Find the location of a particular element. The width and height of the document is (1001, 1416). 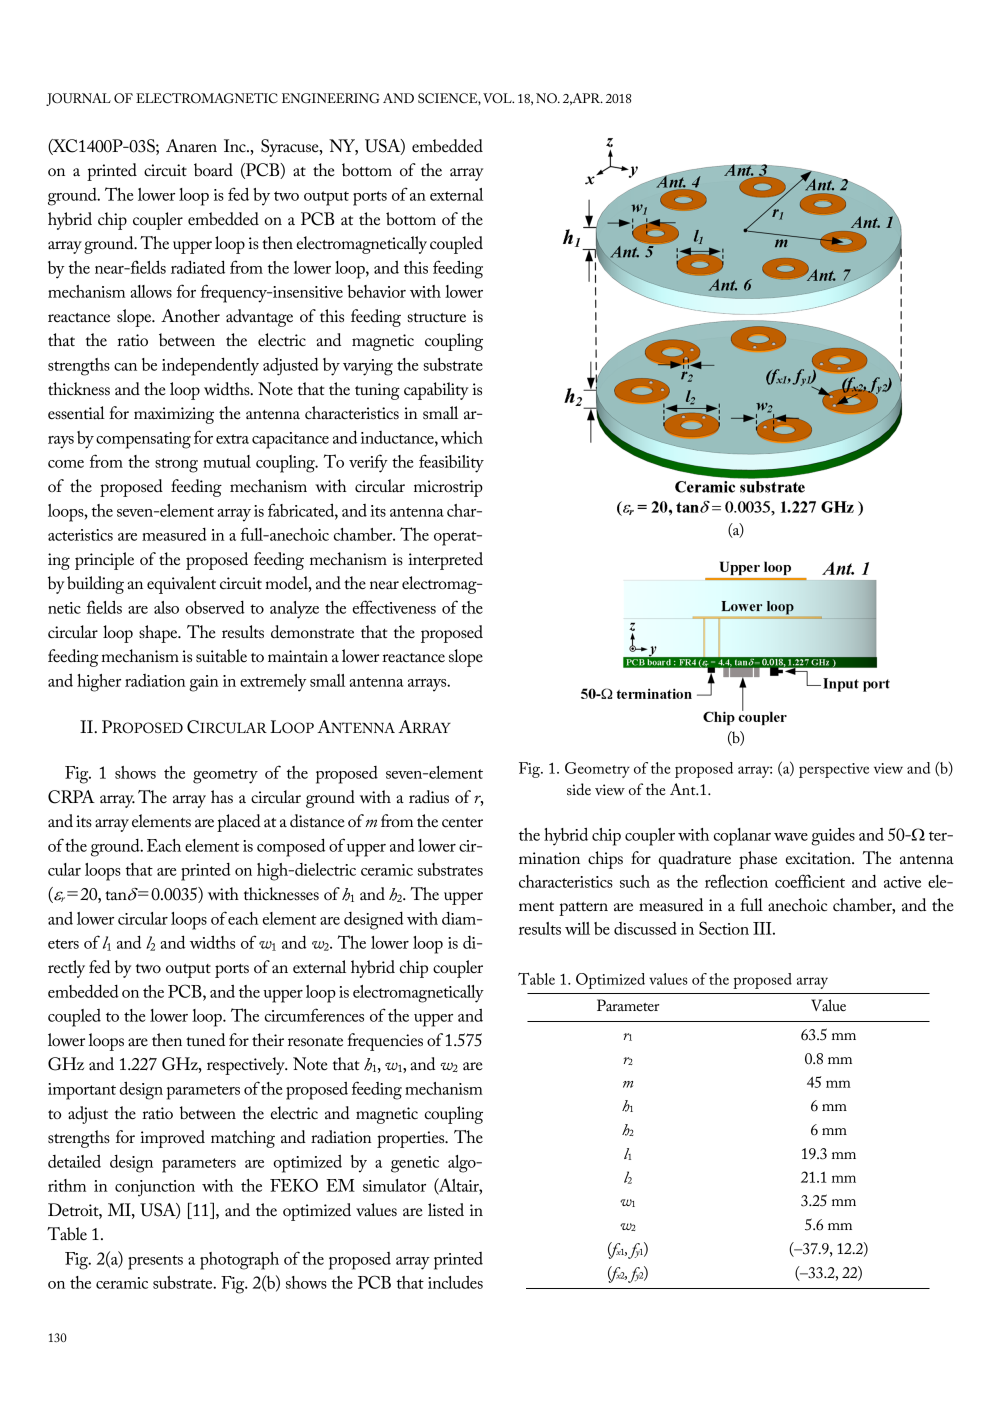

which is located at coordinates (462, 437).
